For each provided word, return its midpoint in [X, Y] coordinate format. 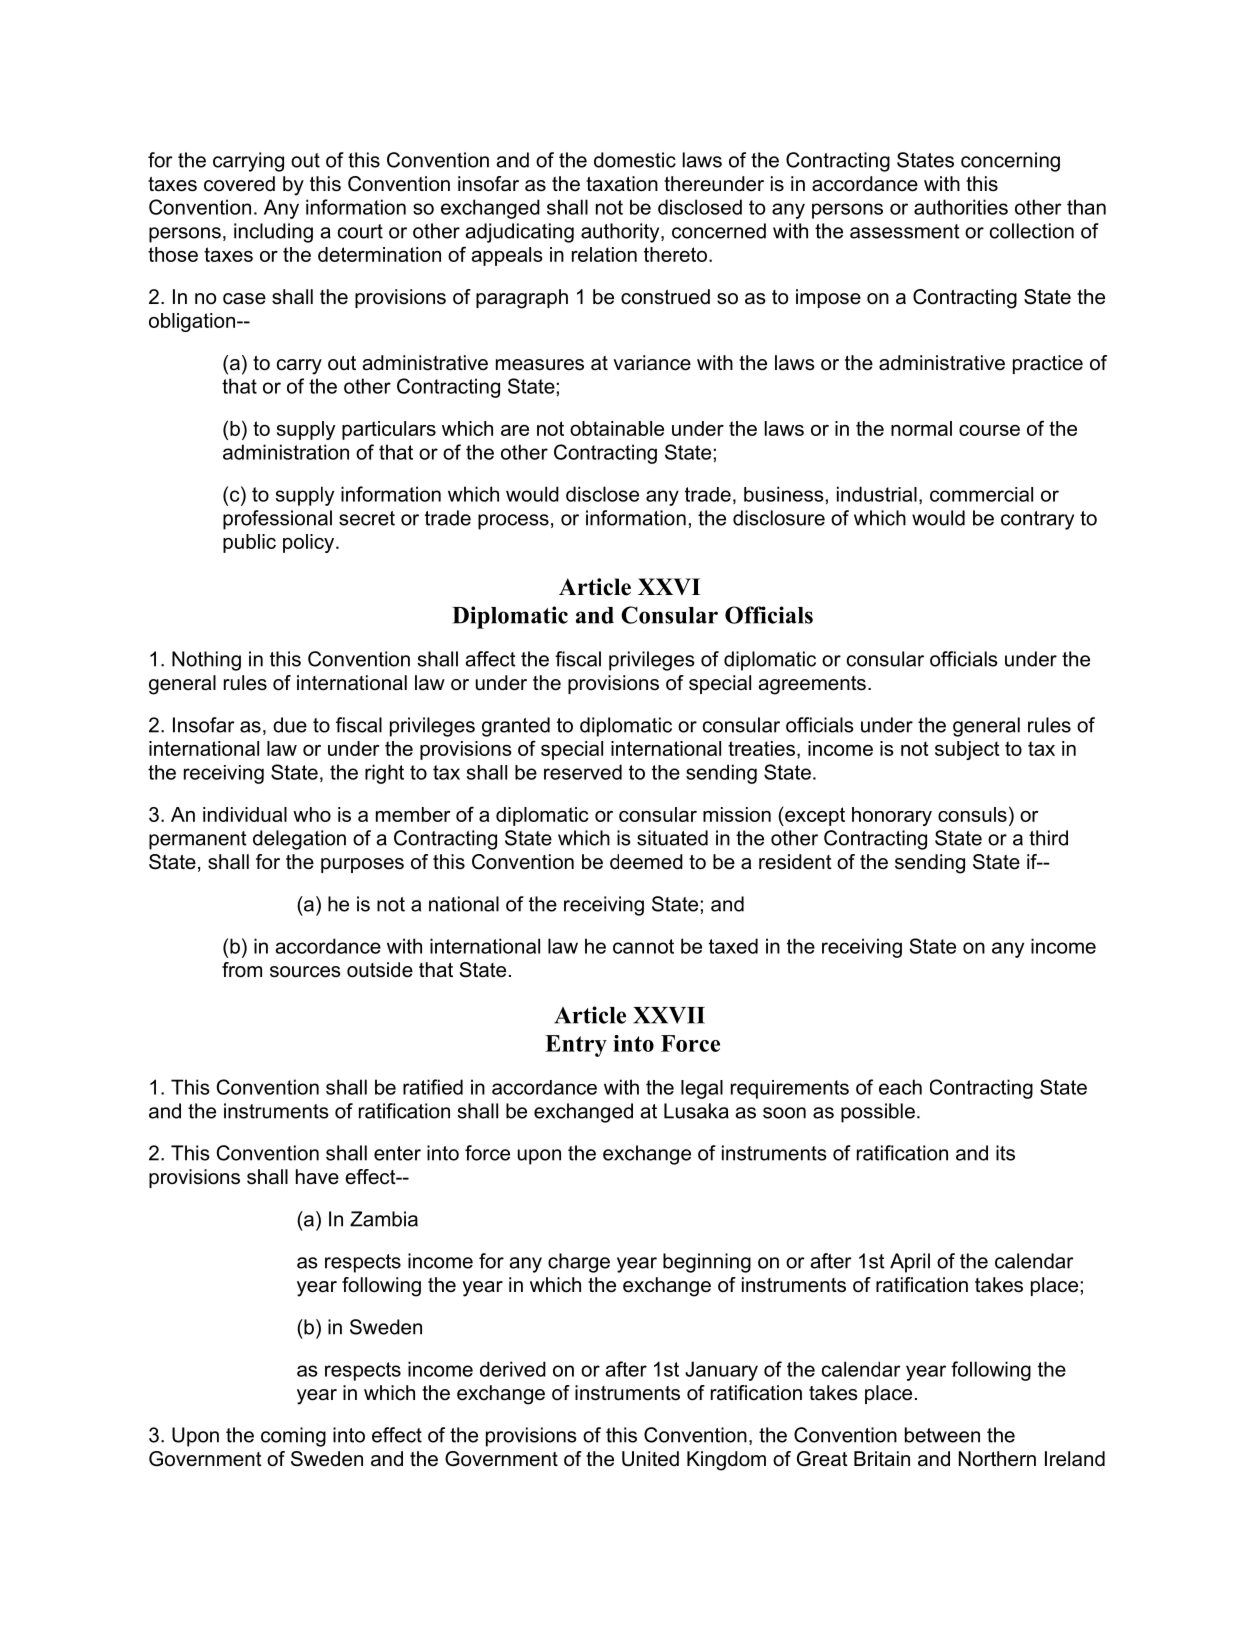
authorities [961, 207]
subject [967, 750]
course [989, 430]
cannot [643, 946]
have [317, 1177]
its [1005, 1153]
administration [286, 452]
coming [293, 1437]
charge [579, 1263]
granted [516, 727]
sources [305, 972]
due [290, 725]
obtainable [617, 428]
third [1048, 838]
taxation [622, 184]
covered [239, 184]
